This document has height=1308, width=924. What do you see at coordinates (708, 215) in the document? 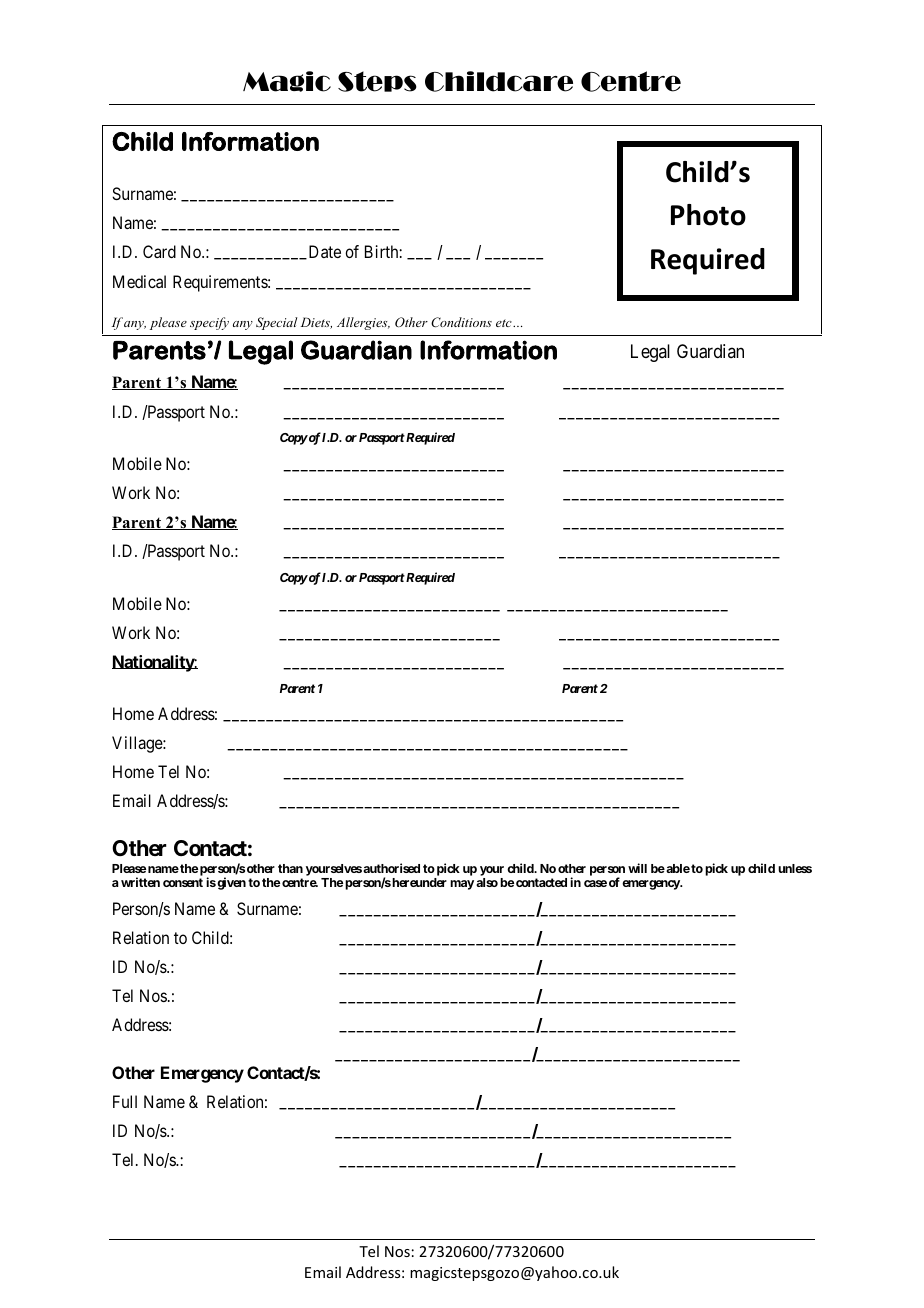
I see `Photo` at bounding box center [708, 215].
